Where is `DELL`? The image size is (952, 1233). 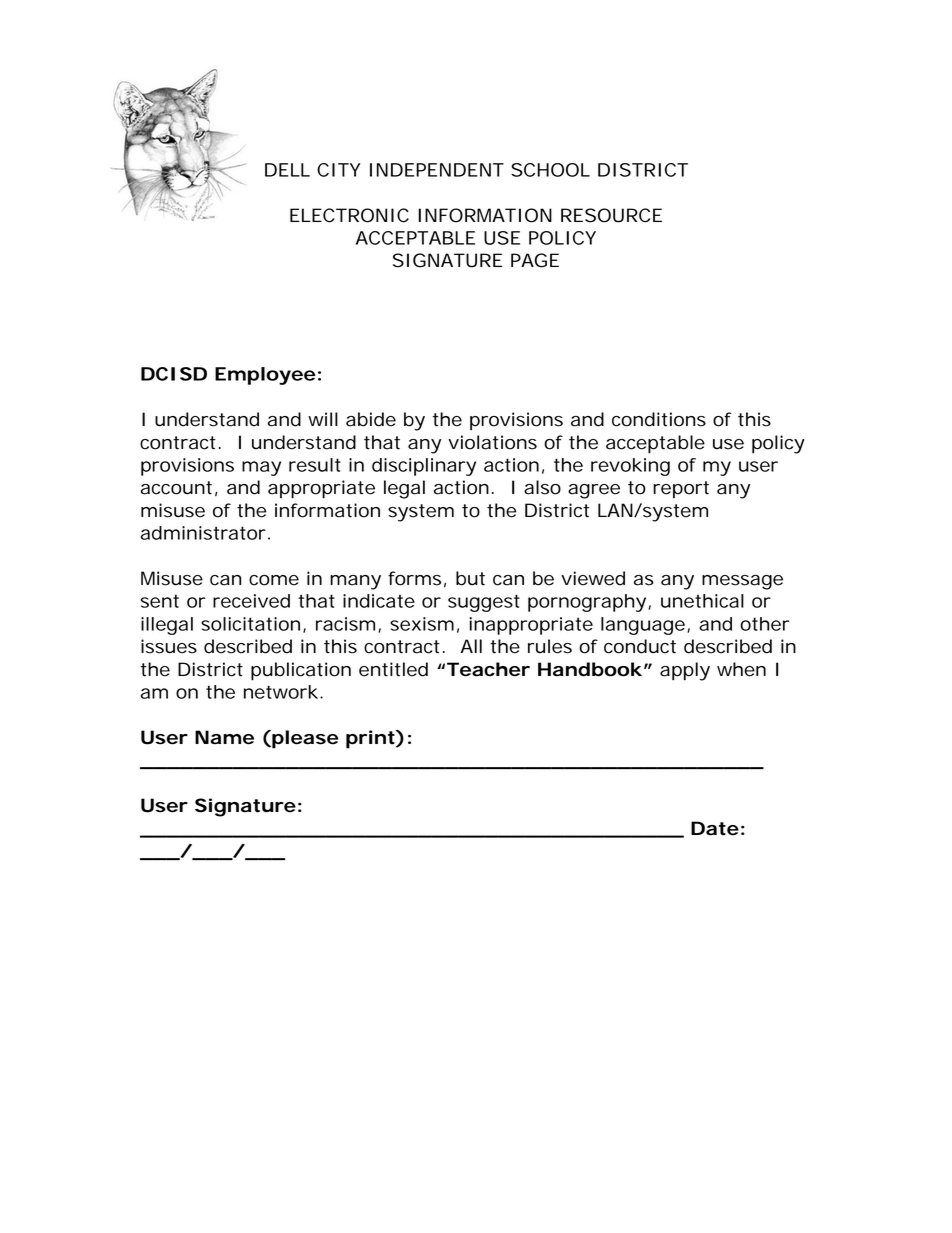 DELL is located at coordinates (287, 170).
